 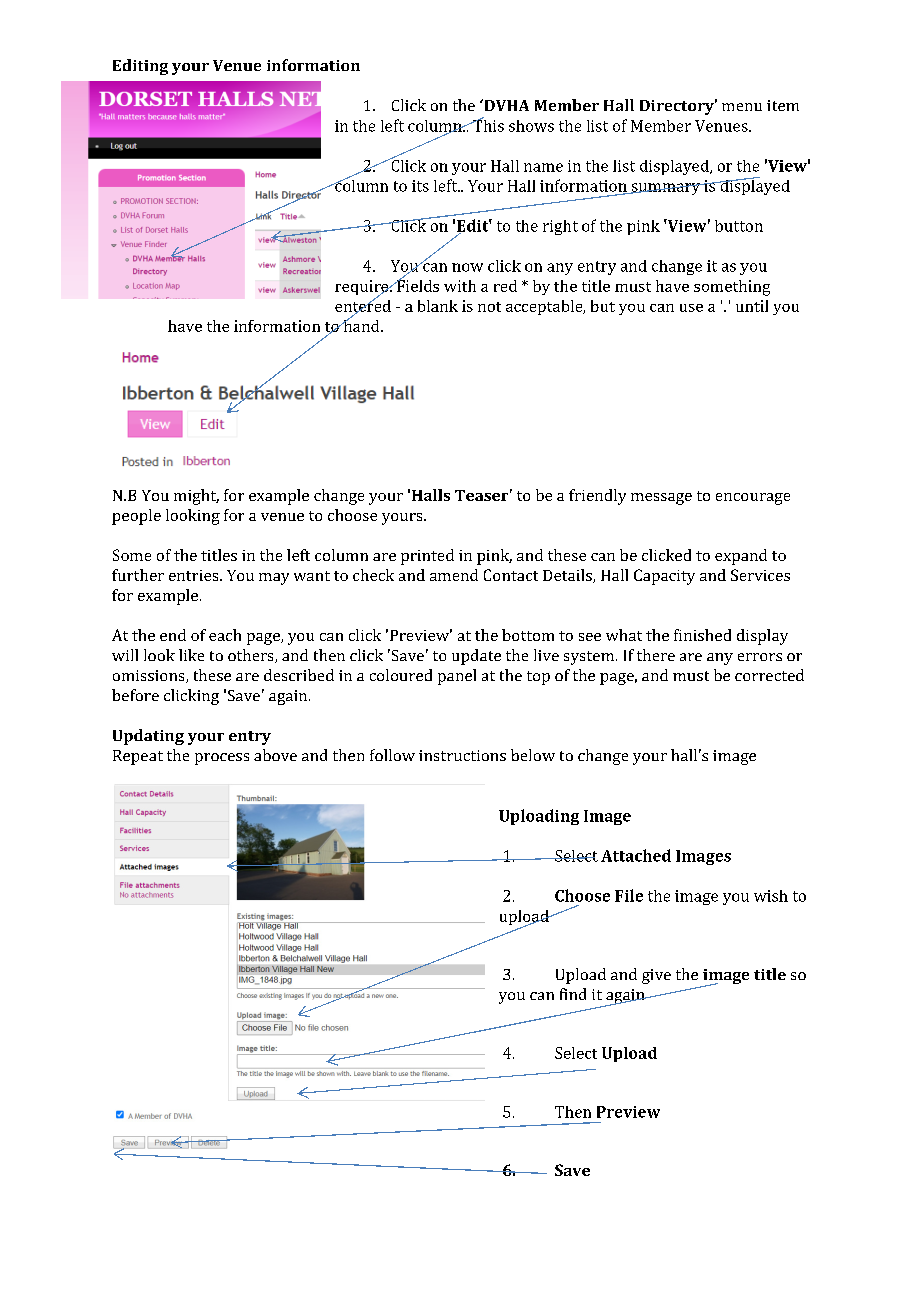 What do you see at coordinates (769, 675) in the screenshot?
I see `corrected` at bounding box center [769, 675].
